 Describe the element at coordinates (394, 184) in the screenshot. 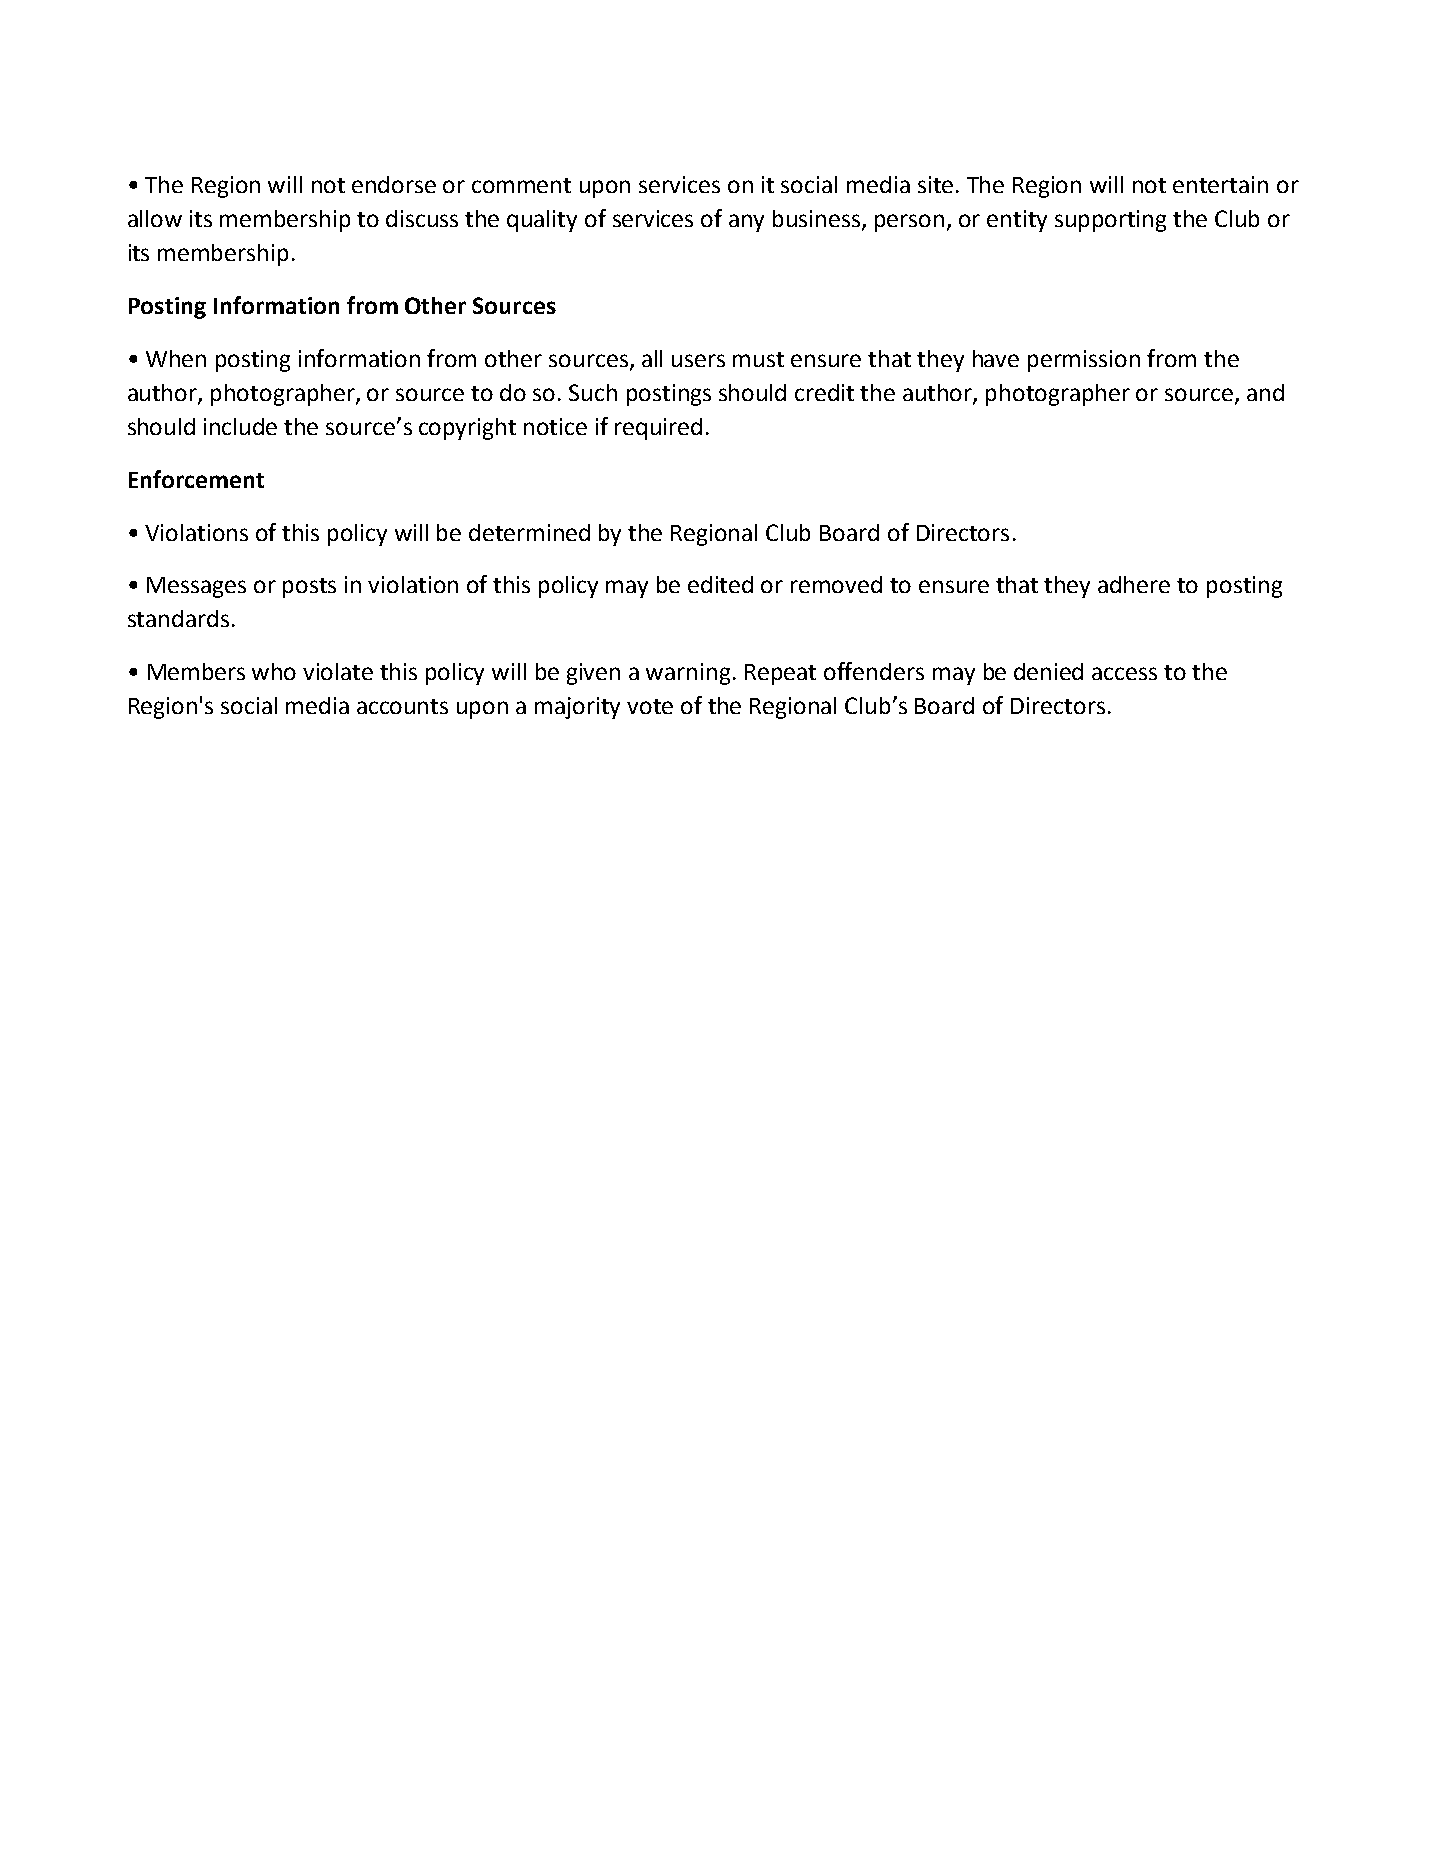

I see `endorse` at that location.
